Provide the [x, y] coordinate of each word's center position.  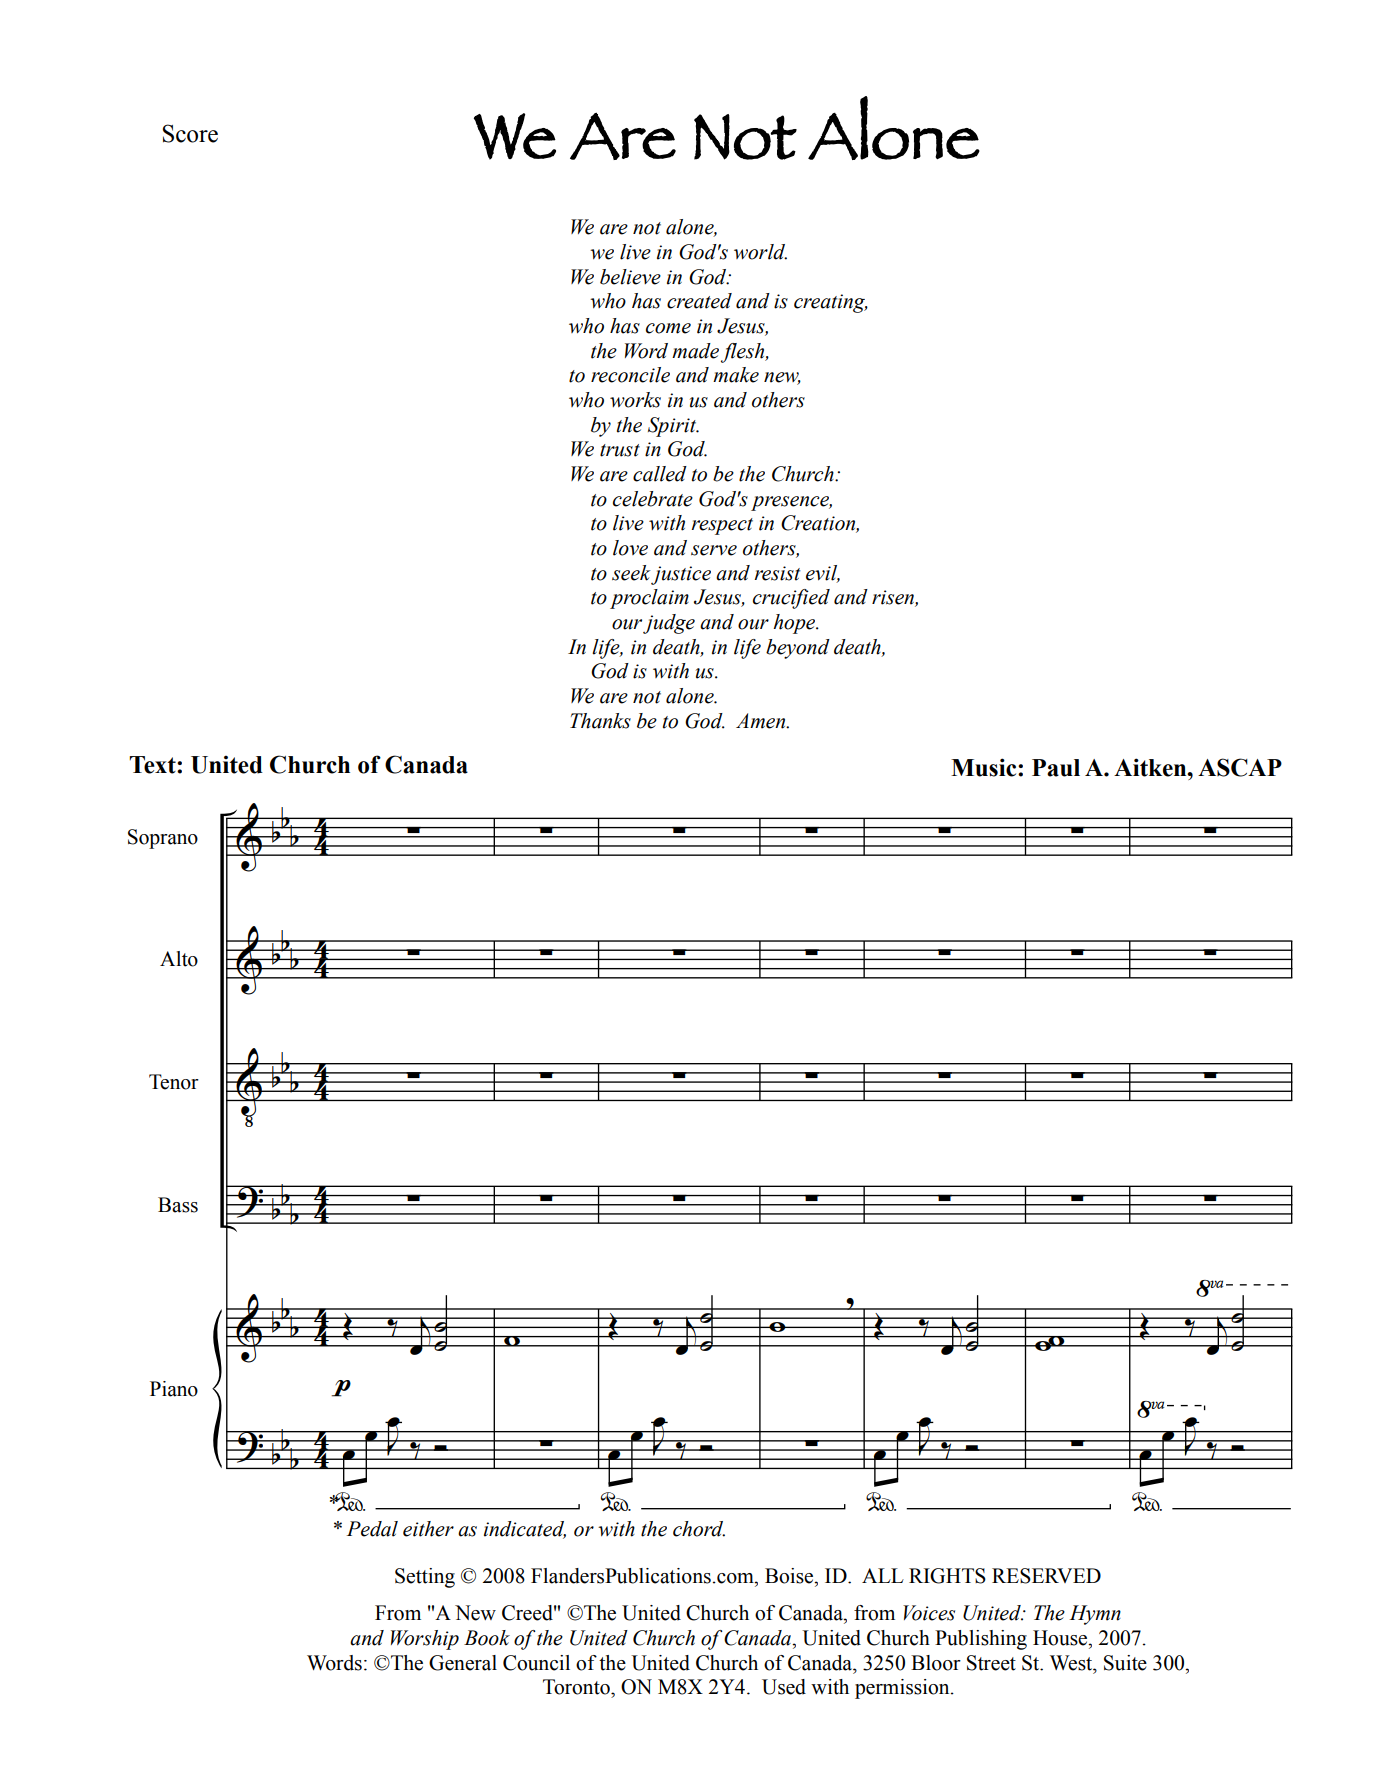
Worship [425, 1640]
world [760, 252]
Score [190, 133]
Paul [1056, 768]
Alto [179, 959]
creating [831, 303]
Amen [762, 721]
